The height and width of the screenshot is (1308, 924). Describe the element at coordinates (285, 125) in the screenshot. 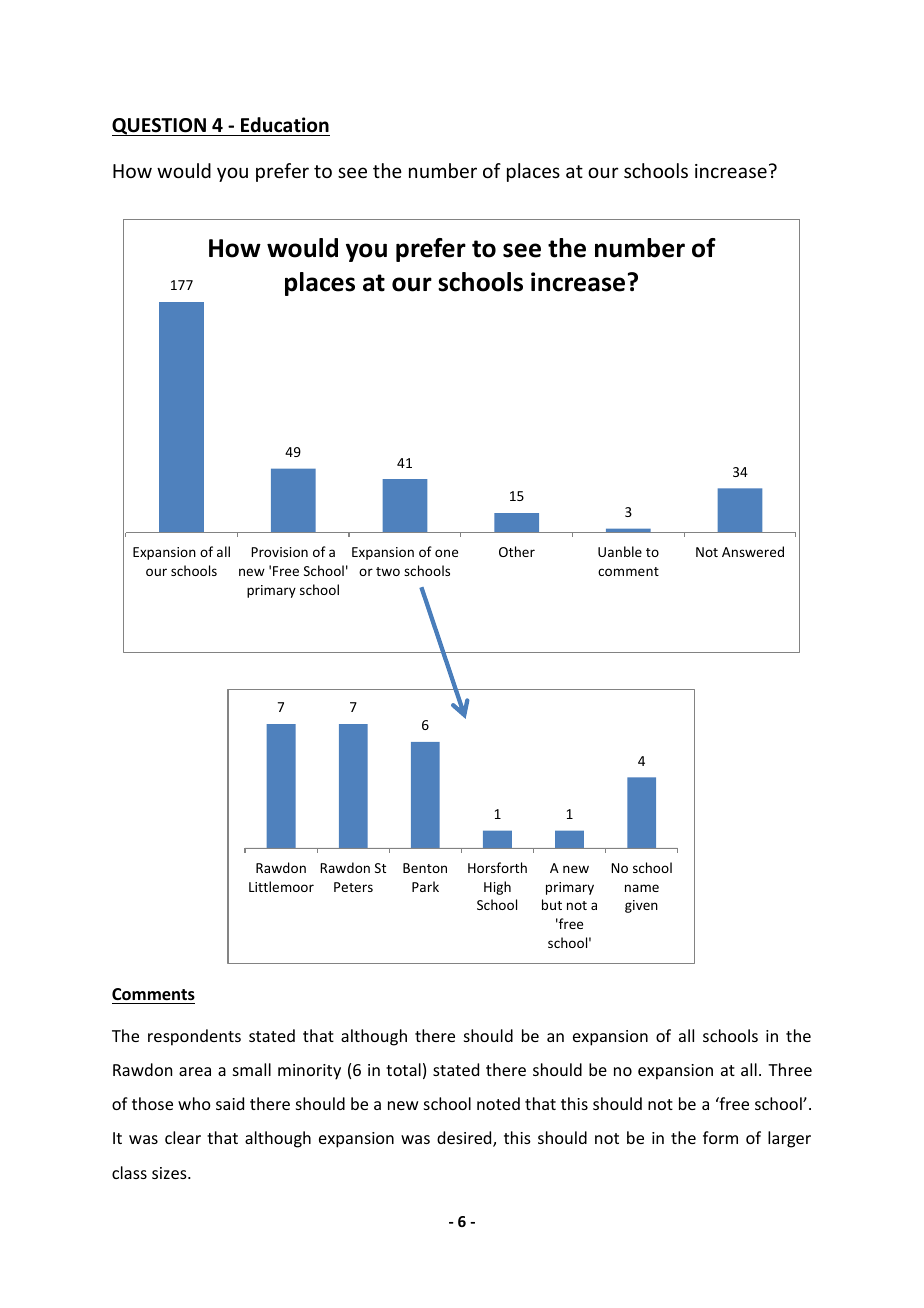

I see `Education` at that location.
